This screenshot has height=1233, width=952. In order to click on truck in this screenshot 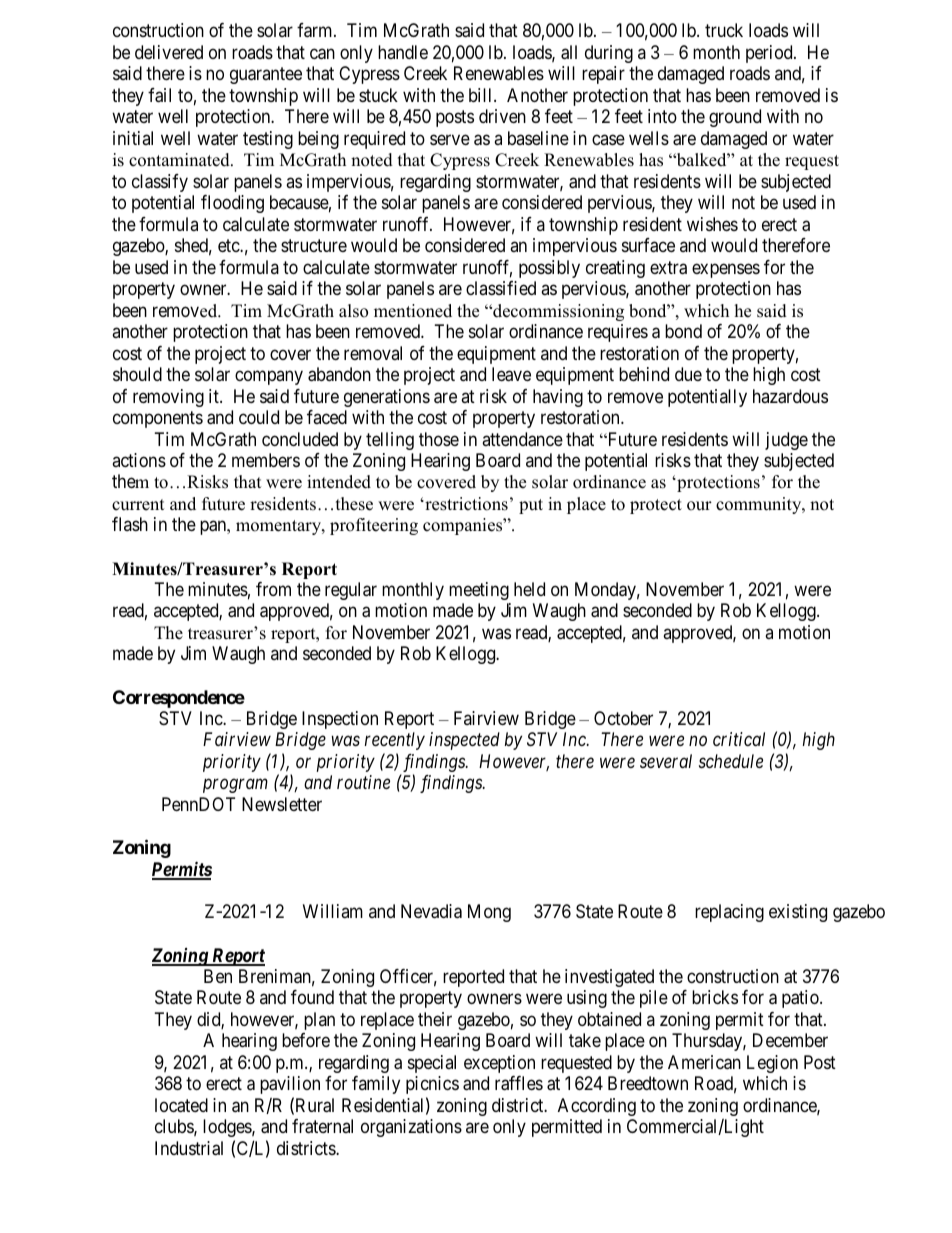, I will do `click(724, 30)`.
